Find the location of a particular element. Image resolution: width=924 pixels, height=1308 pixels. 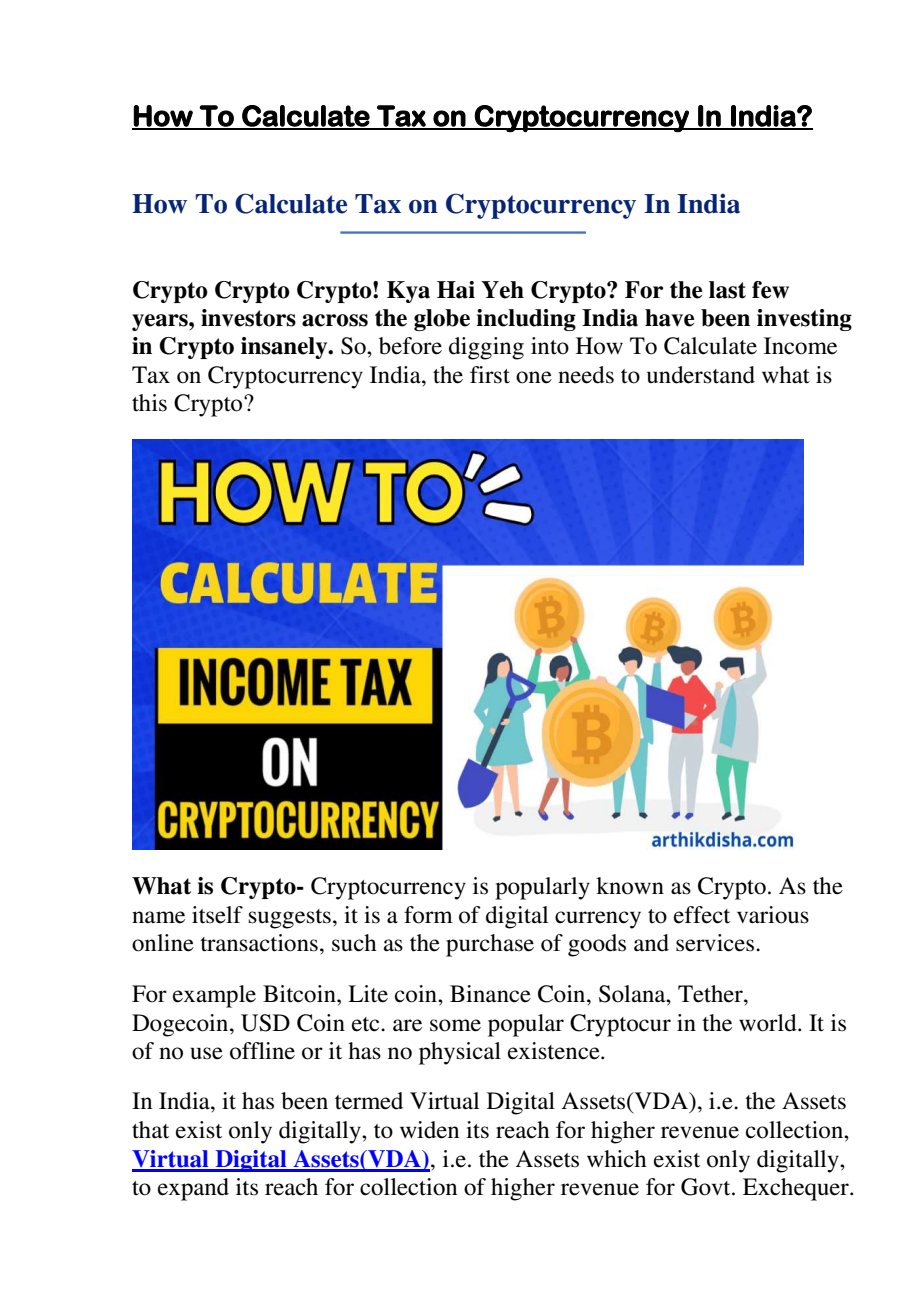

itself is located at coordinates (217, 915).
